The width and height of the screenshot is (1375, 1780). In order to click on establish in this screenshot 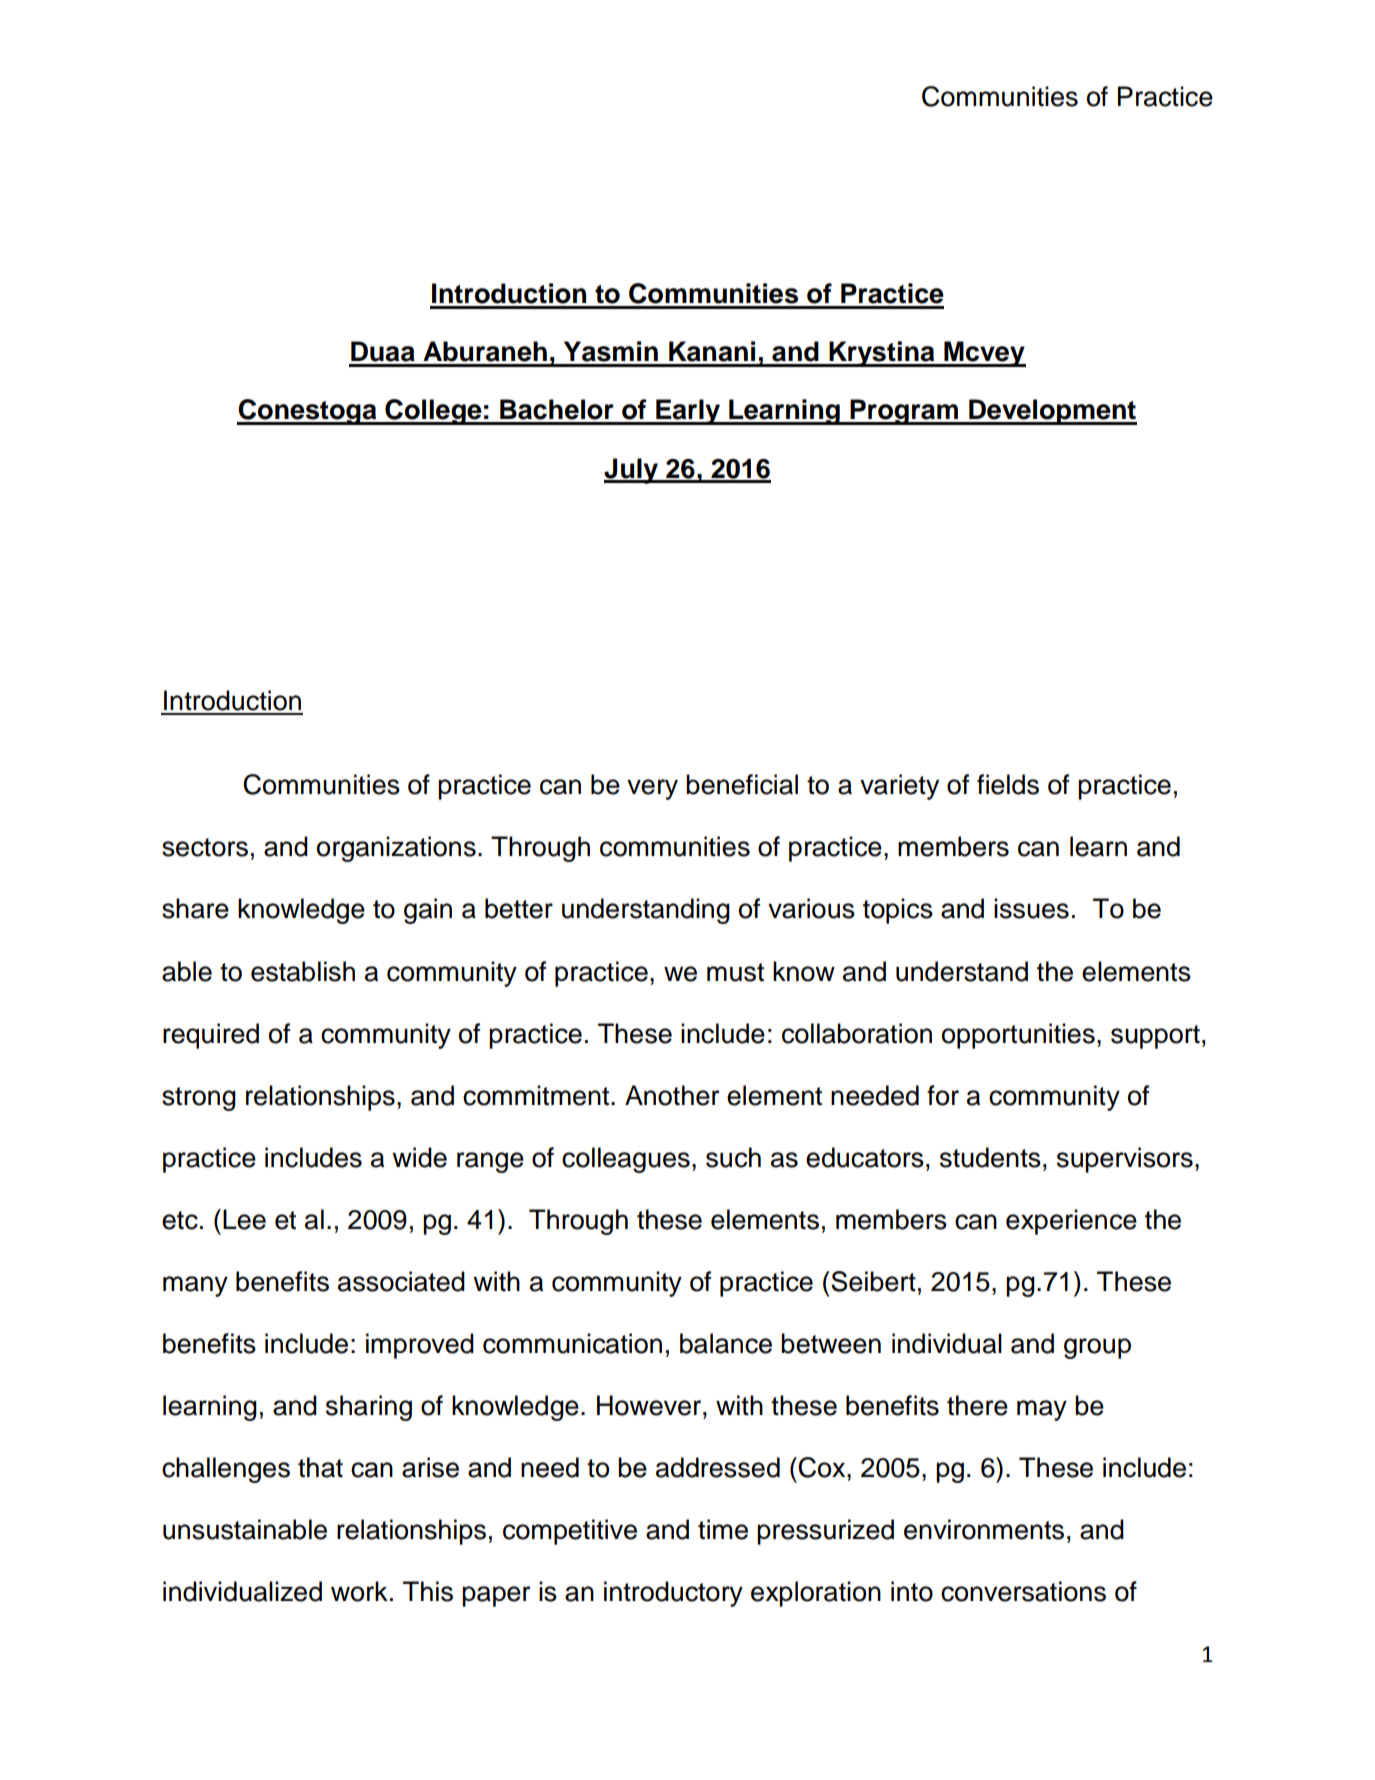, I will do `click(303, 971)`.
